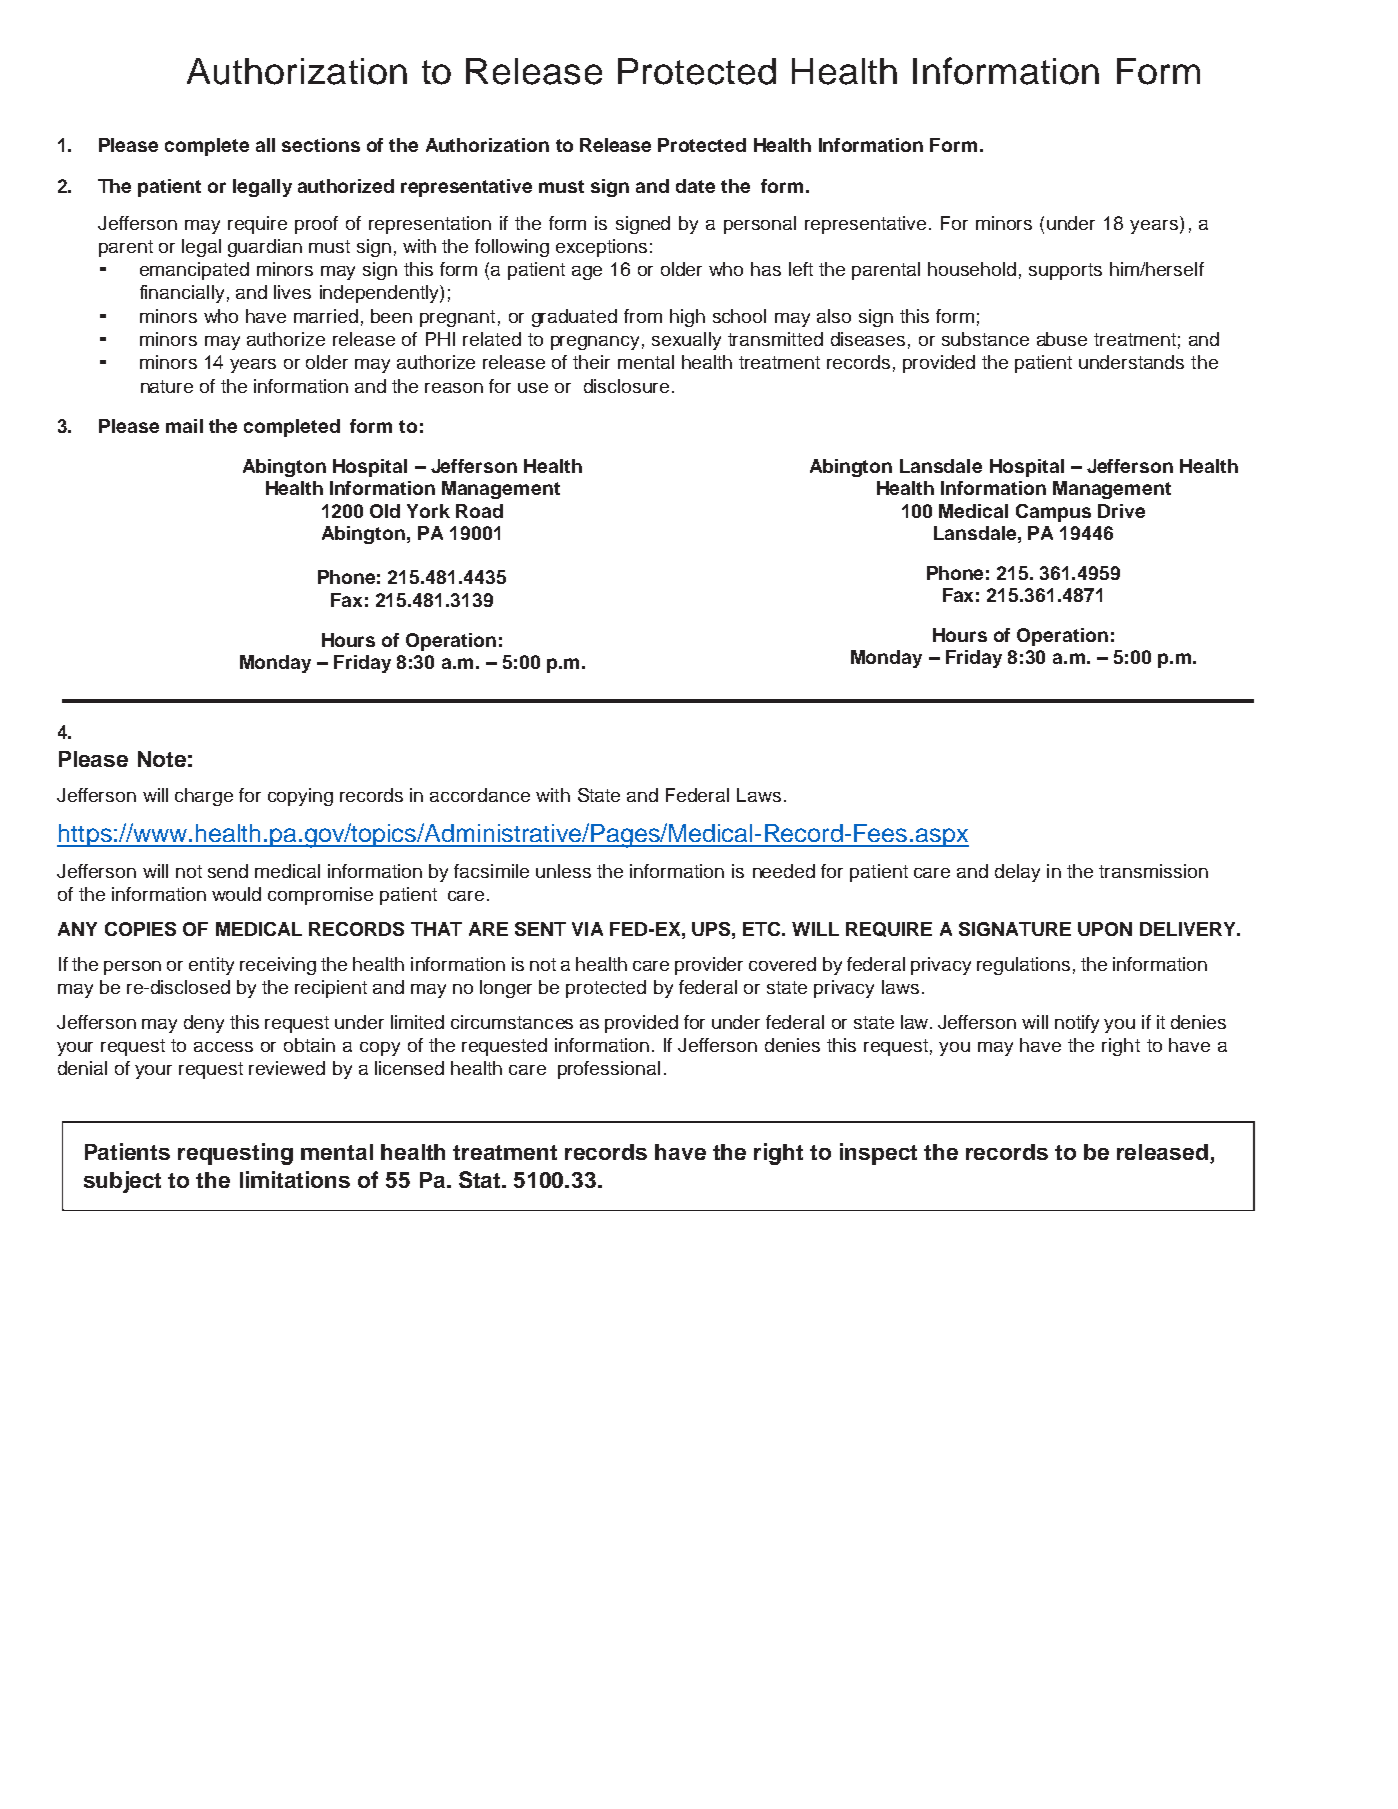  What do you see at coordinates (695, 186) in the document?
I see `date` at bounding box center [695, 186].
